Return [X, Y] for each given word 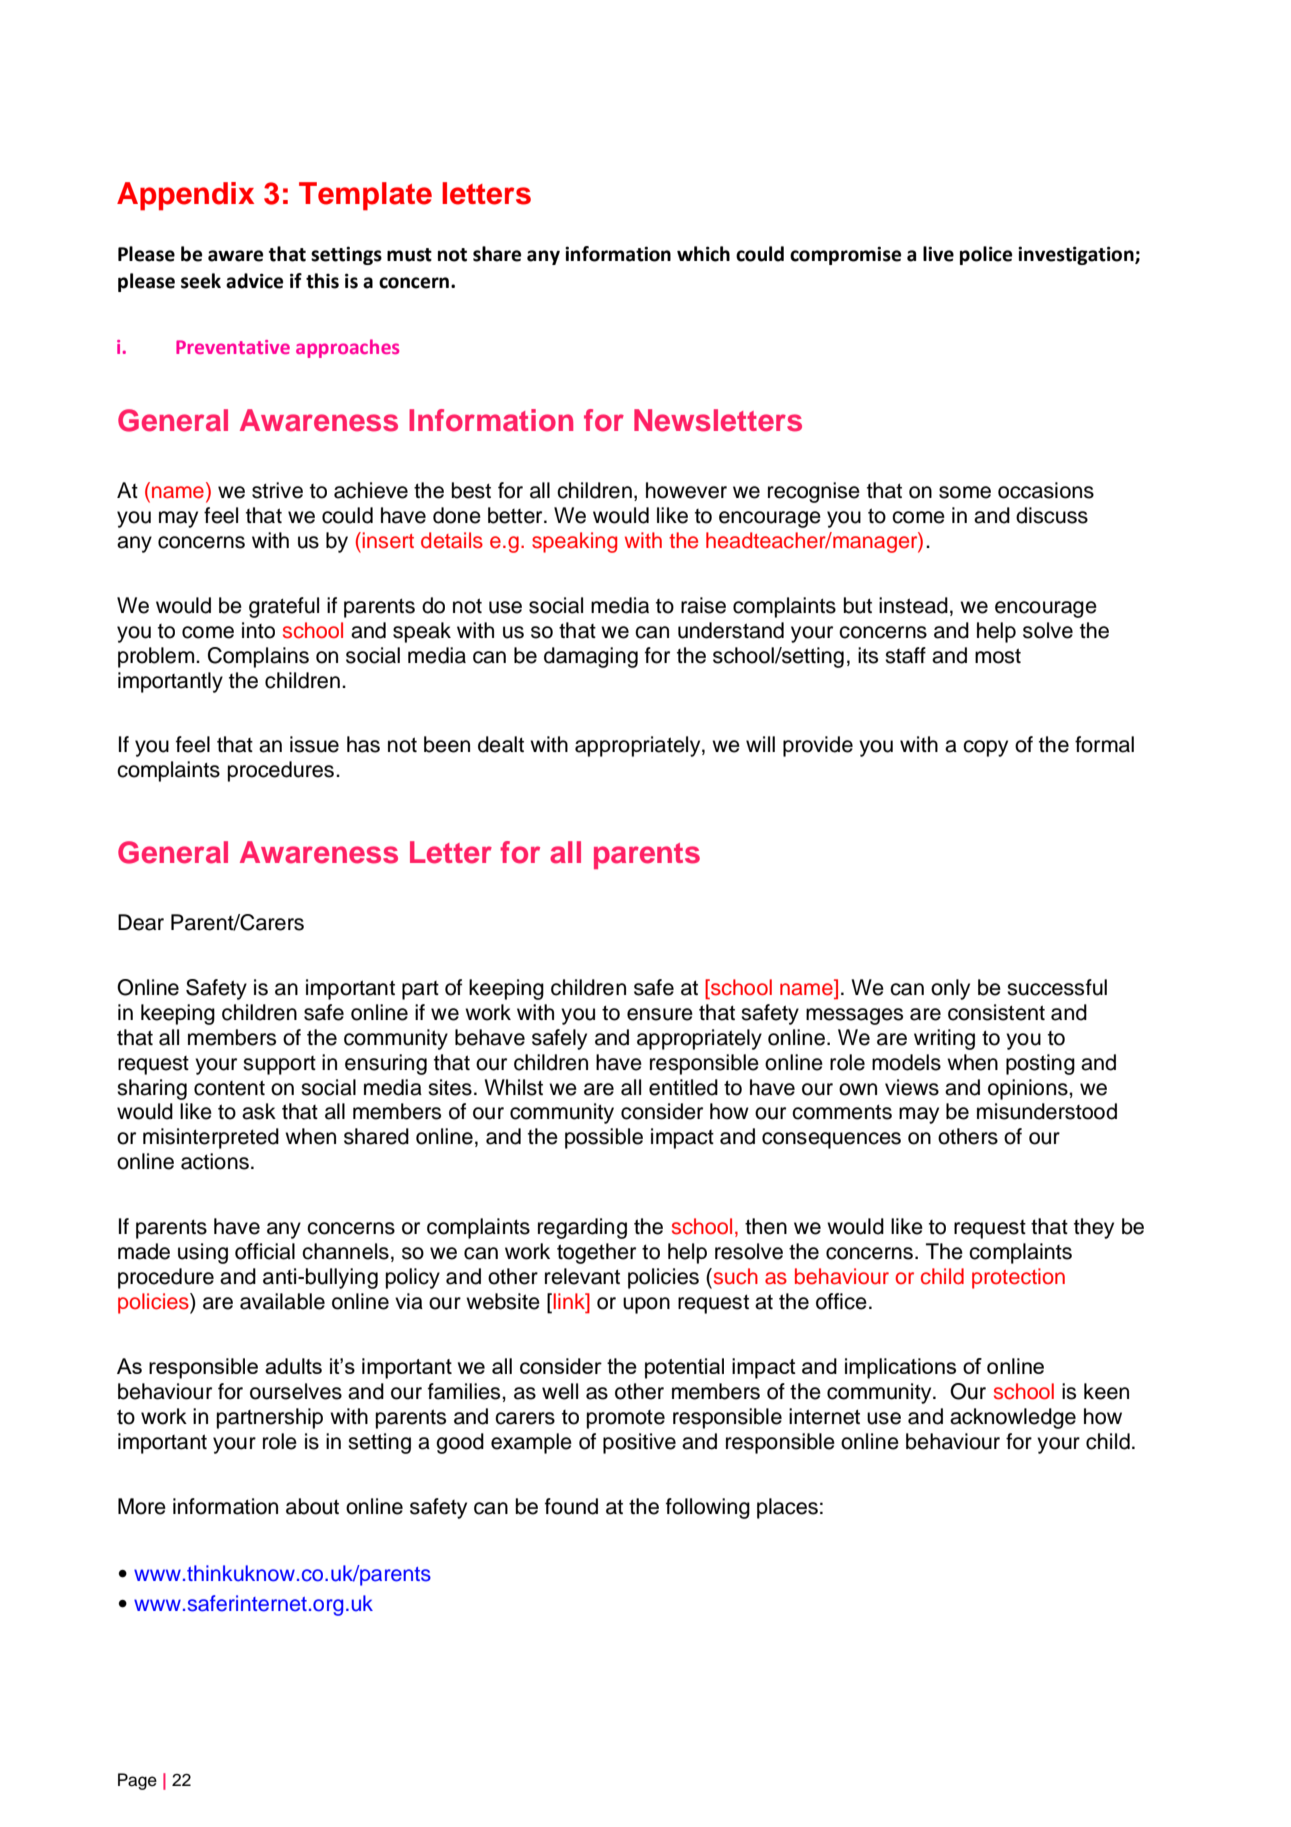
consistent [996, 1012]
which [703, 254]
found [571, 1506]
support [279, 1065]
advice [254, 281]
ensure [660, 1014]
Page [137, 1781]
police [986, 255]
